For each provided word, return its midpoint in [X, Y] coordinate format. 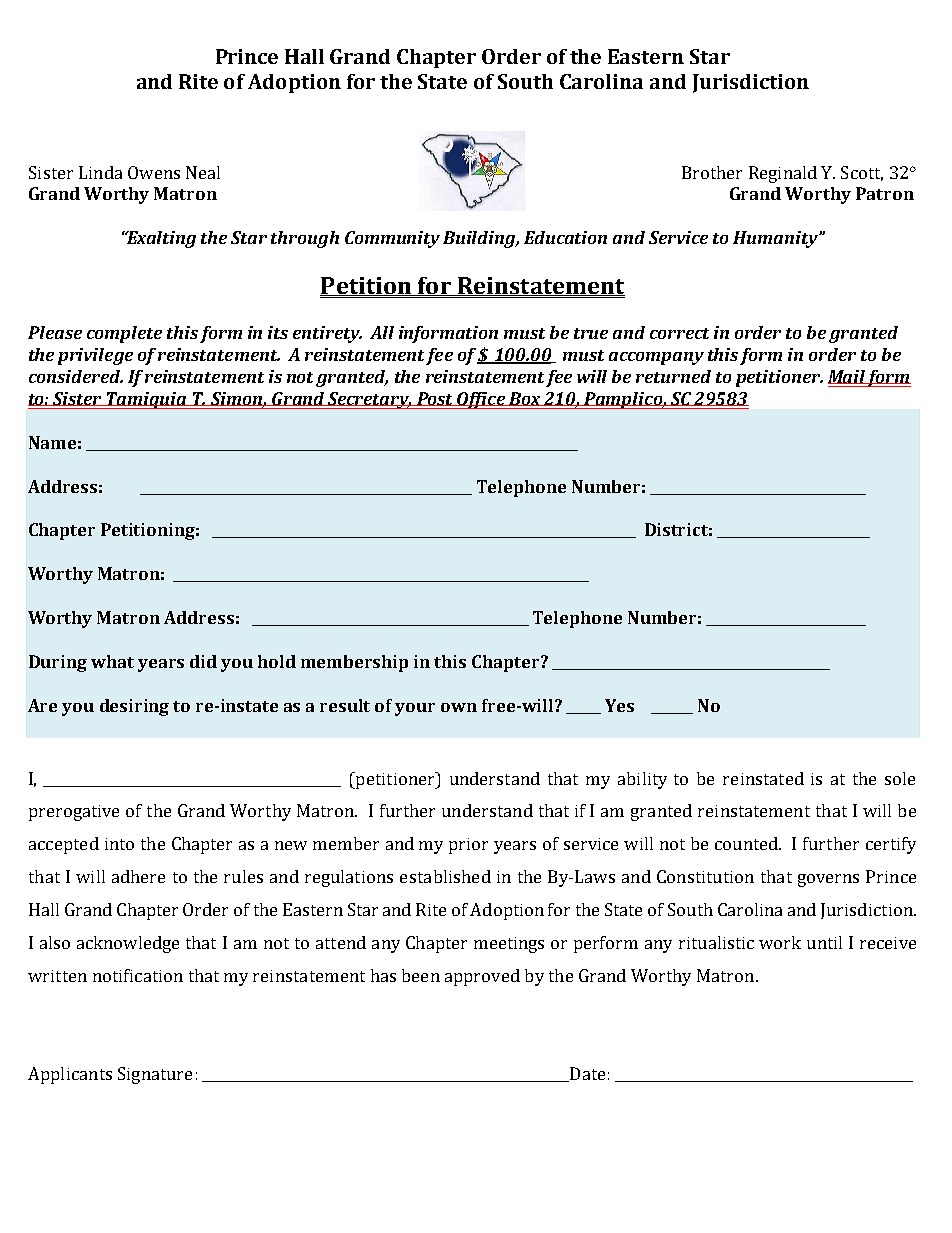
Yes [619, 705]
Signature [155, 1075]
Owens [154, 172]
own [459, 707]
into [119, 844]
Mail [847, 377]
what [112, 661]
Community [392, 239]
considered [76, 376]
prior [468, 846]
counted [748, 843]
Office [481, 400]
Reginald [783, 174]
